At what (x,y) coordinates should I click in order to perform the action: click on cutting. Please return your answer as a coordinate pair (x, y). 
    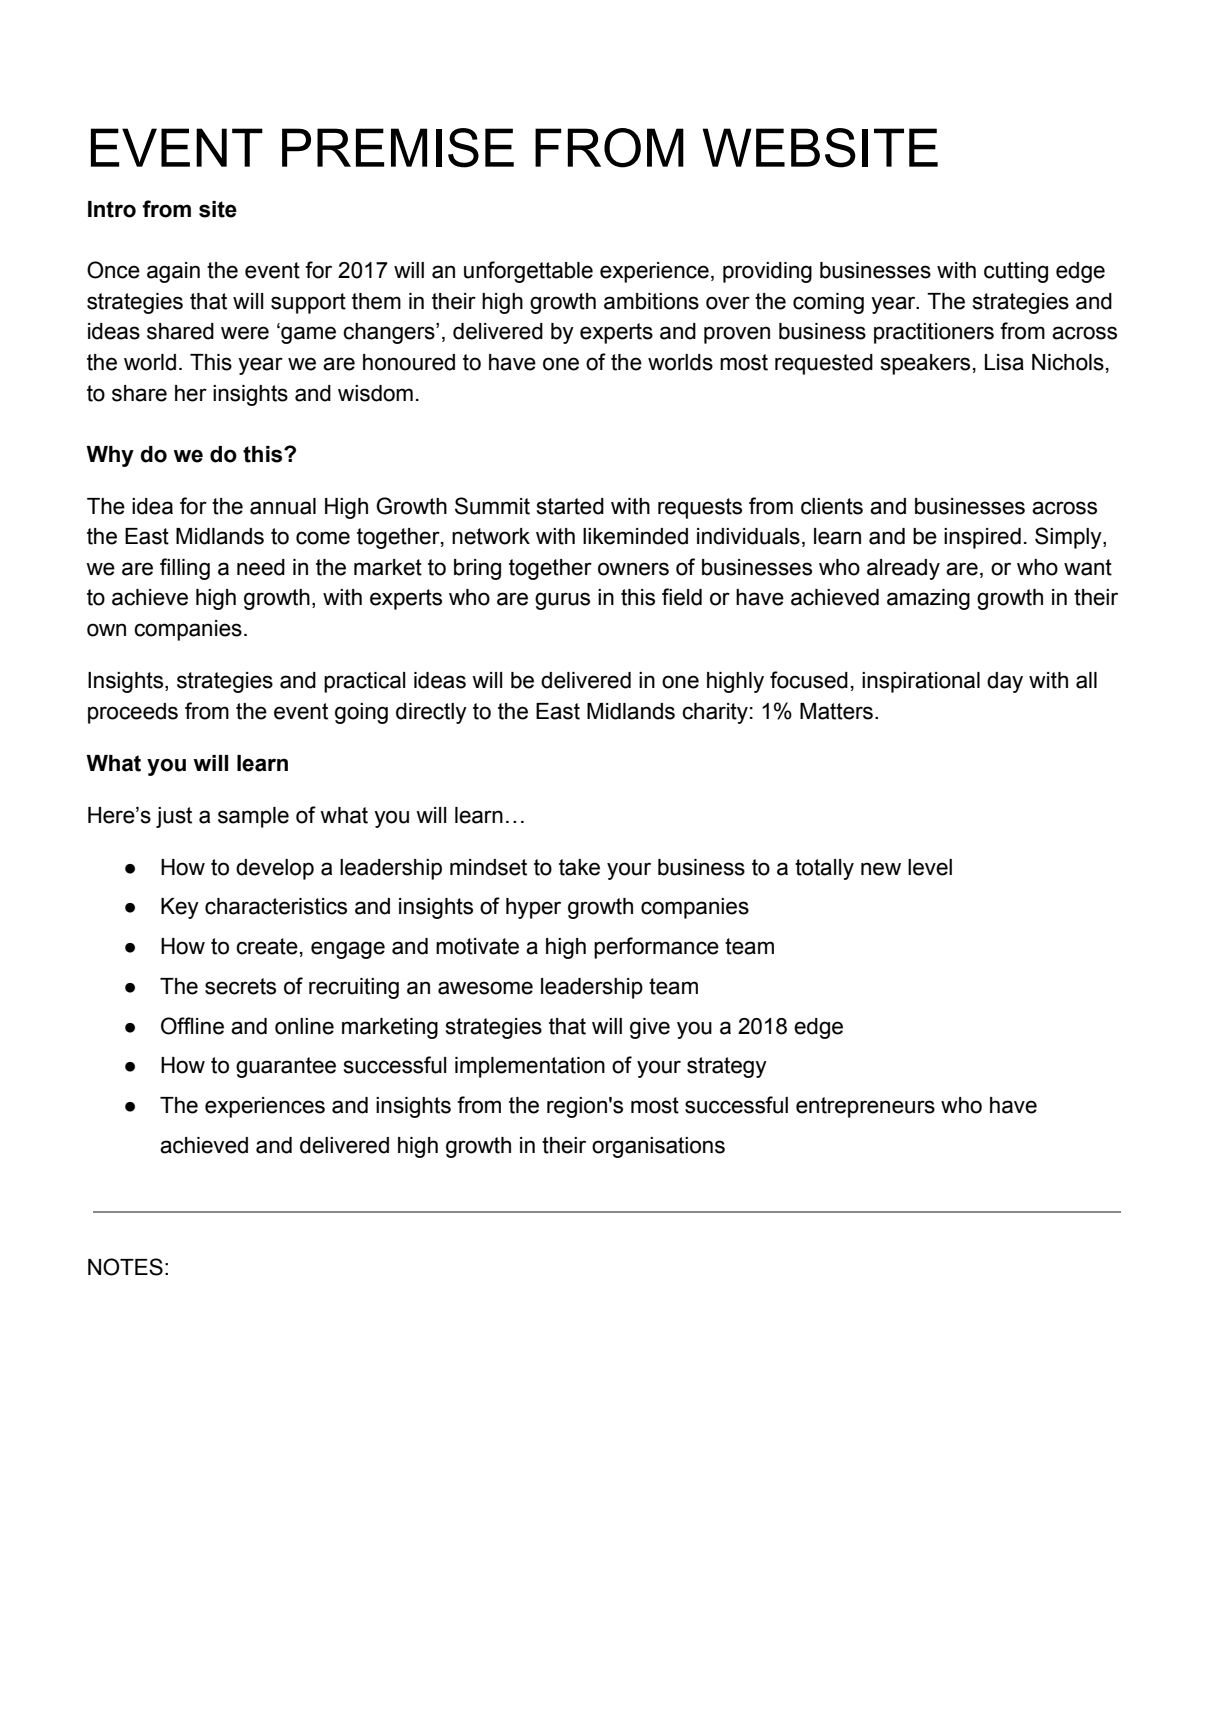
    Looking at the image, I should click on (1016, 272).
